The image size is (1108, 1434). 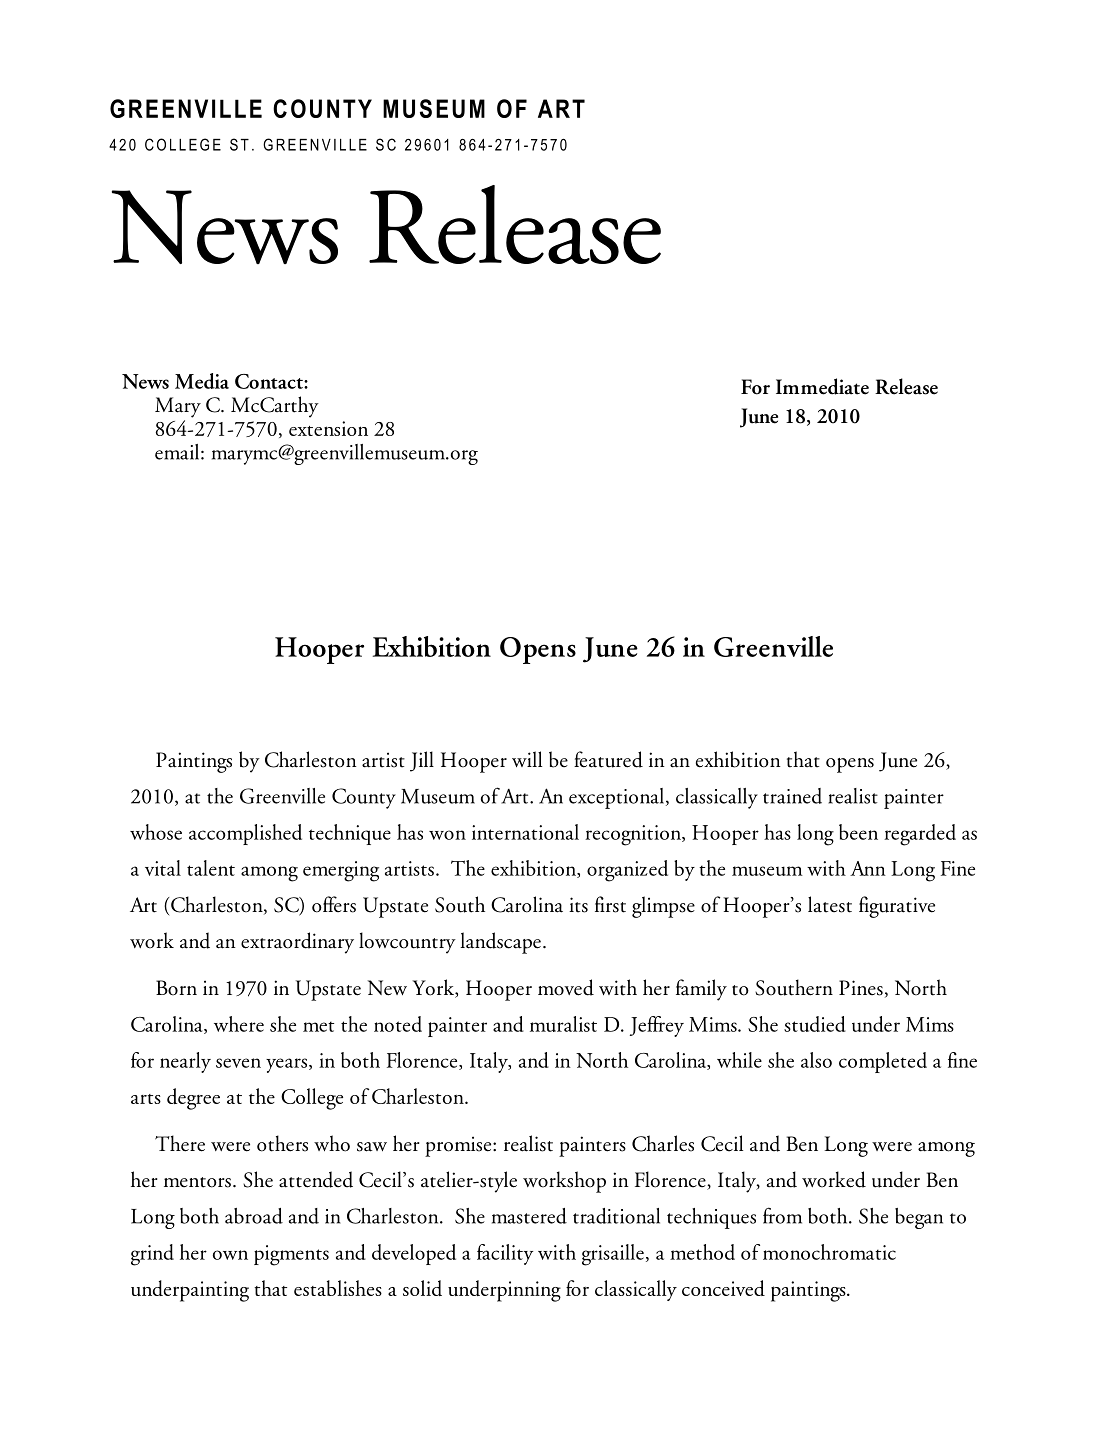 What do you see at coordinates (792, 796) in the image?
I see `trained` at bounding box center [792, 796].
